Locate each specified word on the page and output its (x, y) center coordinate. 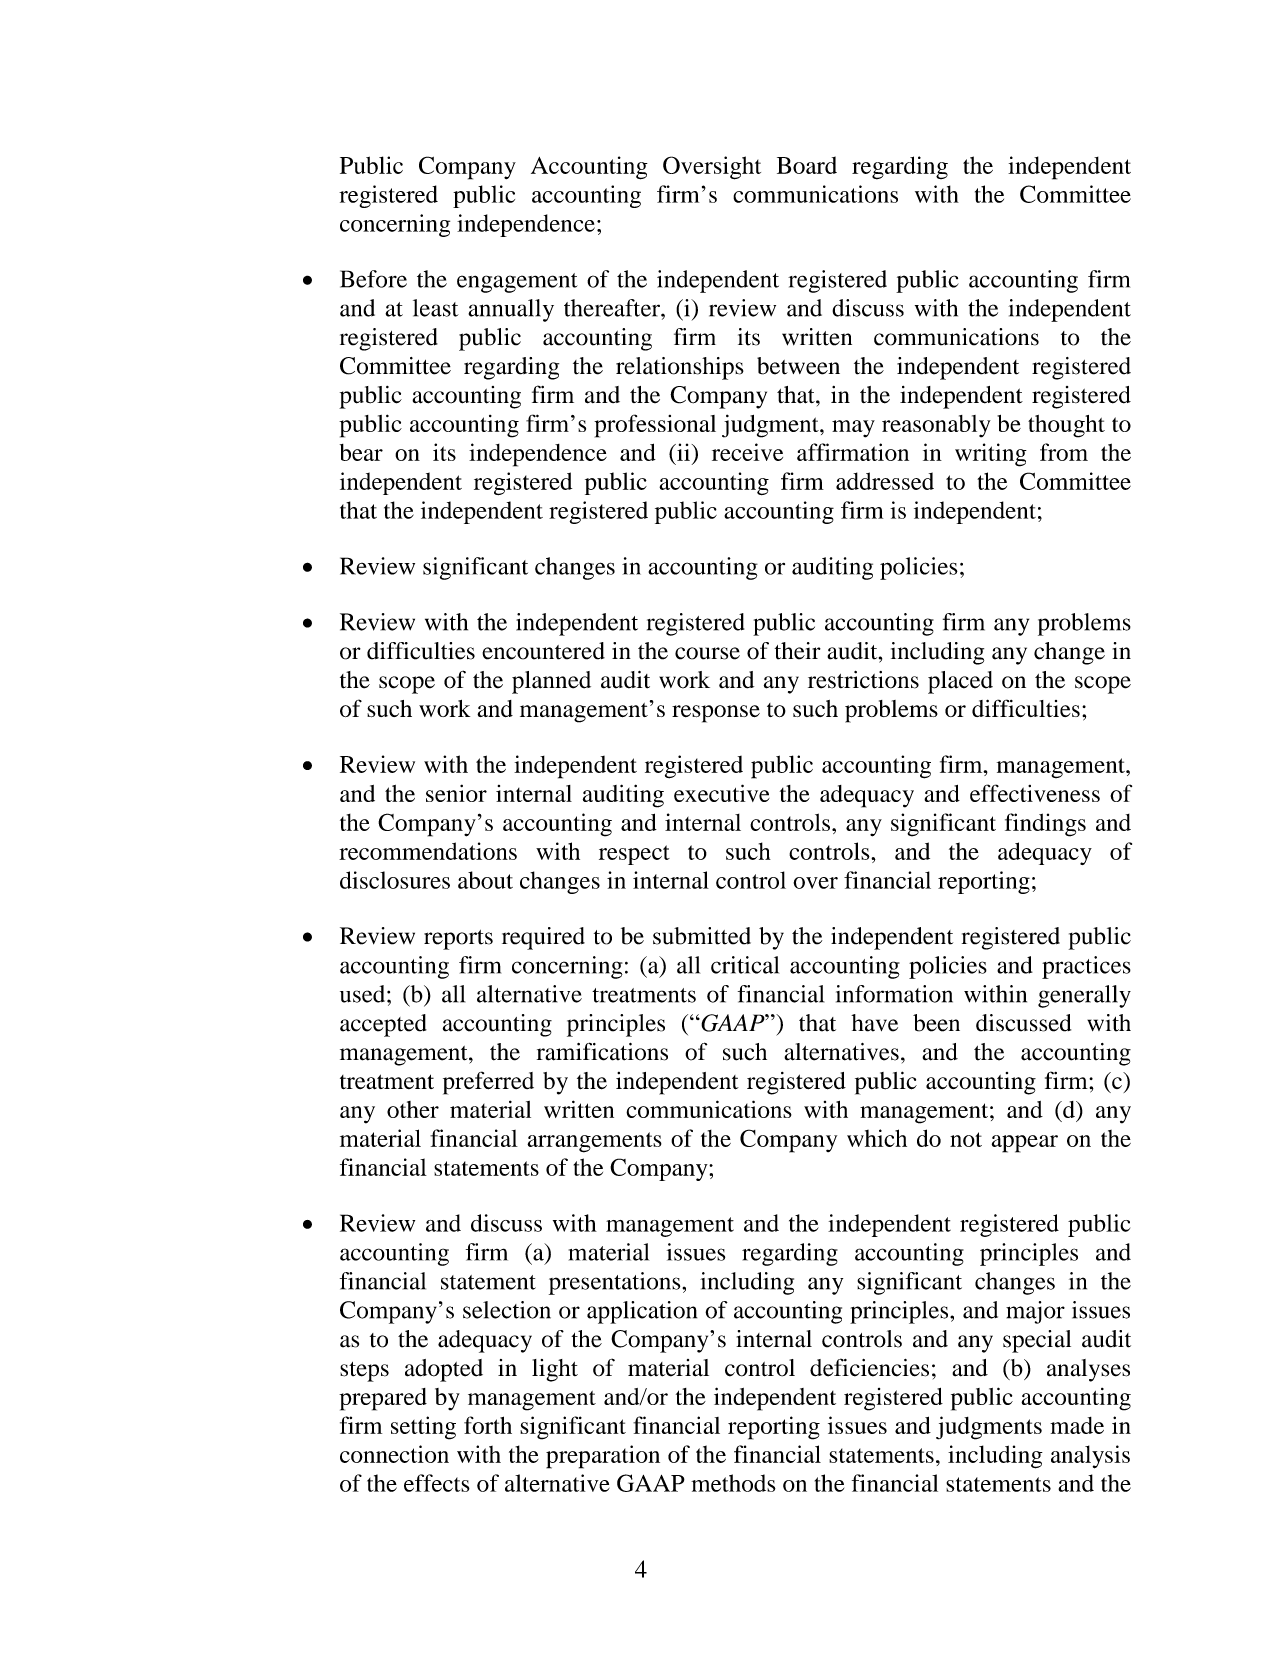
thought (1066, 426)
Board (807, 165)
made (1077, 1425)
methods (733, 1483)
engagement (517, 283)
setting (423, 1428)
